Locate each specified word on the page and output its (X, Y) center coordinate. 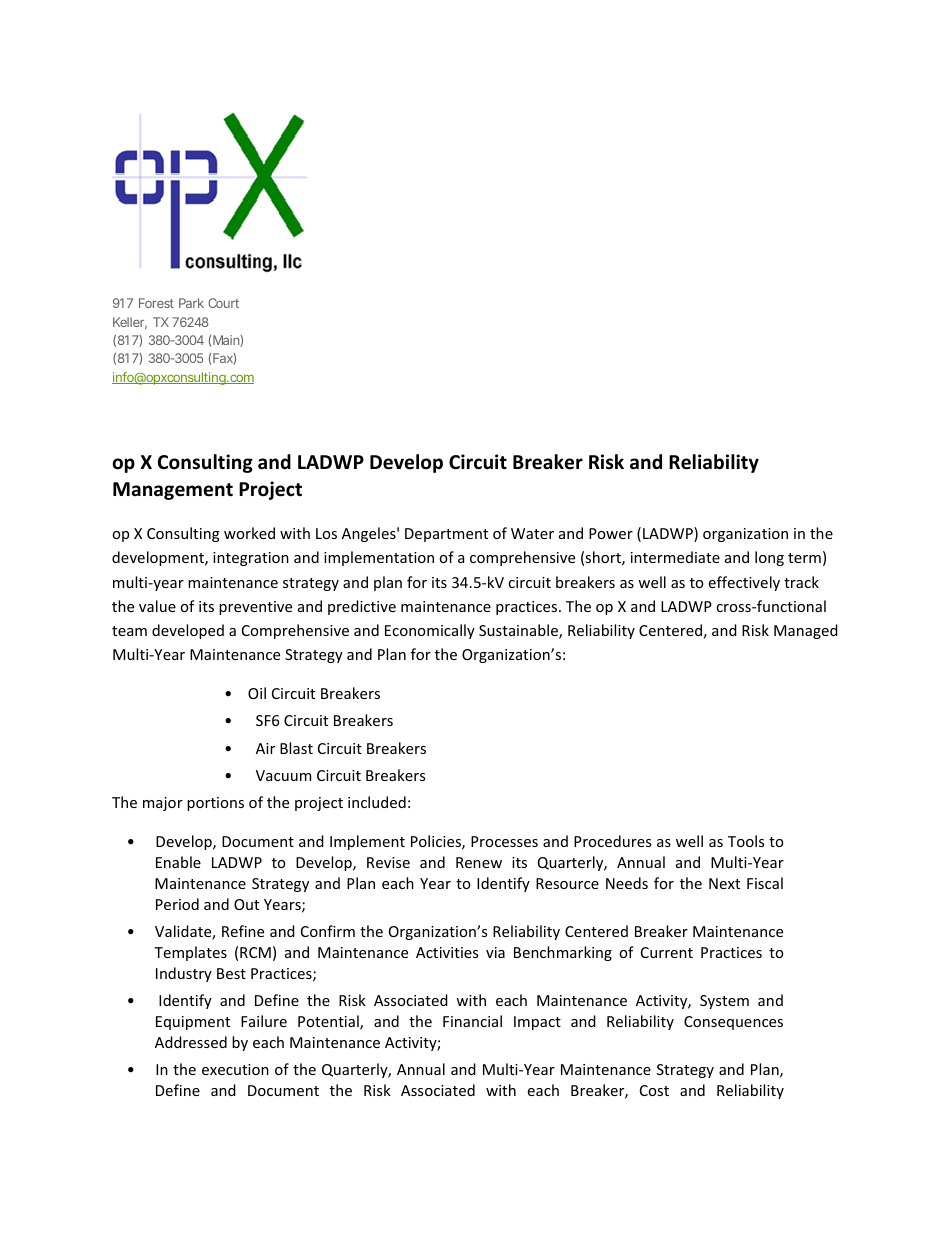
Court (223, 303)
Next (724, 883)
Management (173, 491)
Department (446, 535)
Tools (746, 841)
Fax (223, 359)
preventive (255, 608)
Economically (430, 631)
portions (215, 804)
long (769, 558)
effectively (744, 583)
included (377, 802)
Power (611, 533)
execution (235, 1069)
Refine (243, 931)
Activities (447, 952)
